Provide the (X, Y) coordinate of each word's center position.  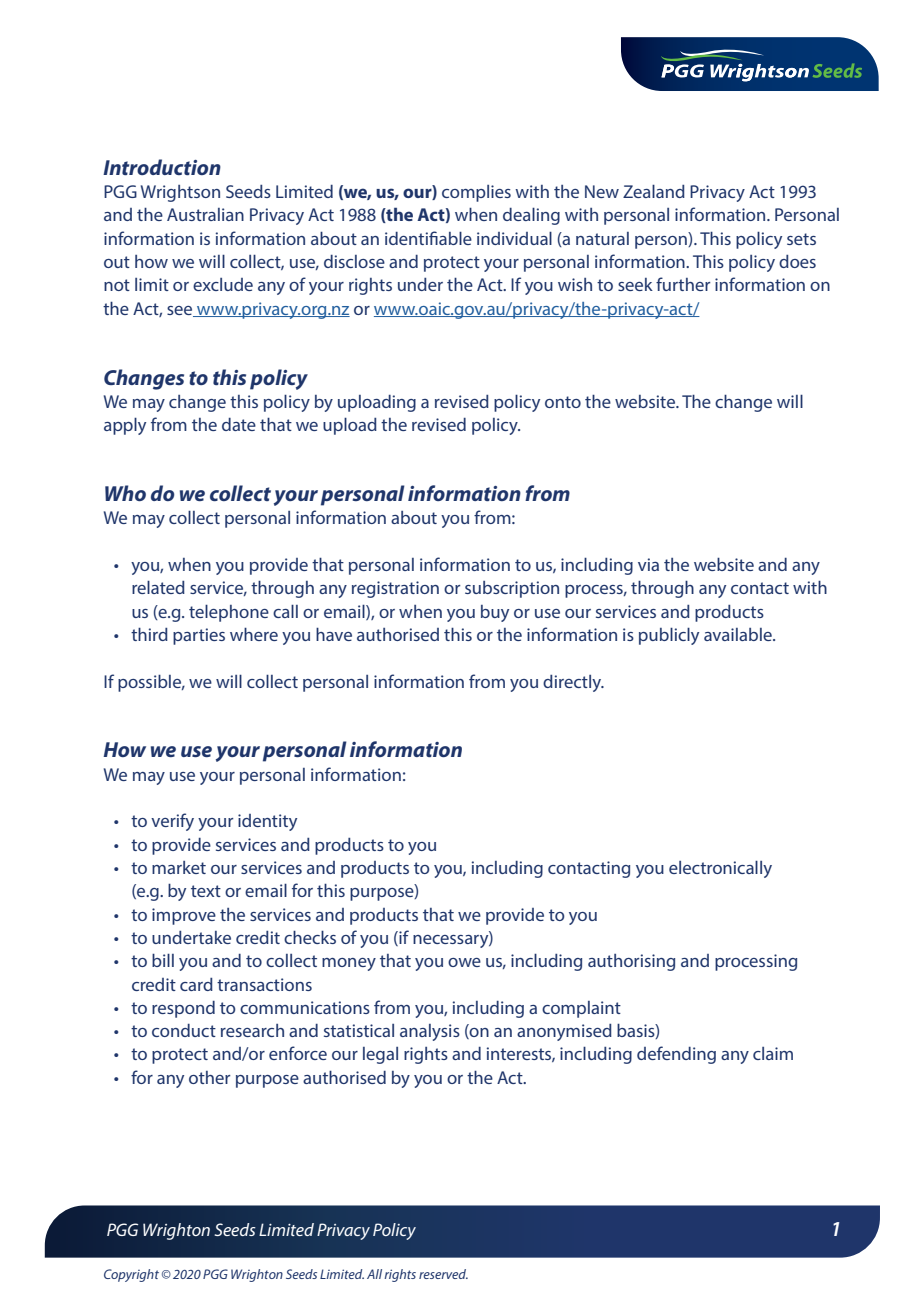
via (648, 564)
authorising (631, 962)
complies (476, 193)
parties (199, 636)
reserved (443, 1274)
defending (676, 1055)
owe (464, 962)
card (196, 984)
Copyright (131, 1275)
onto (563, 402)
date (239, 424)
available (739, 634)
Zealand (654, 191)
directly (573, 683)
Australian (205, 214)
